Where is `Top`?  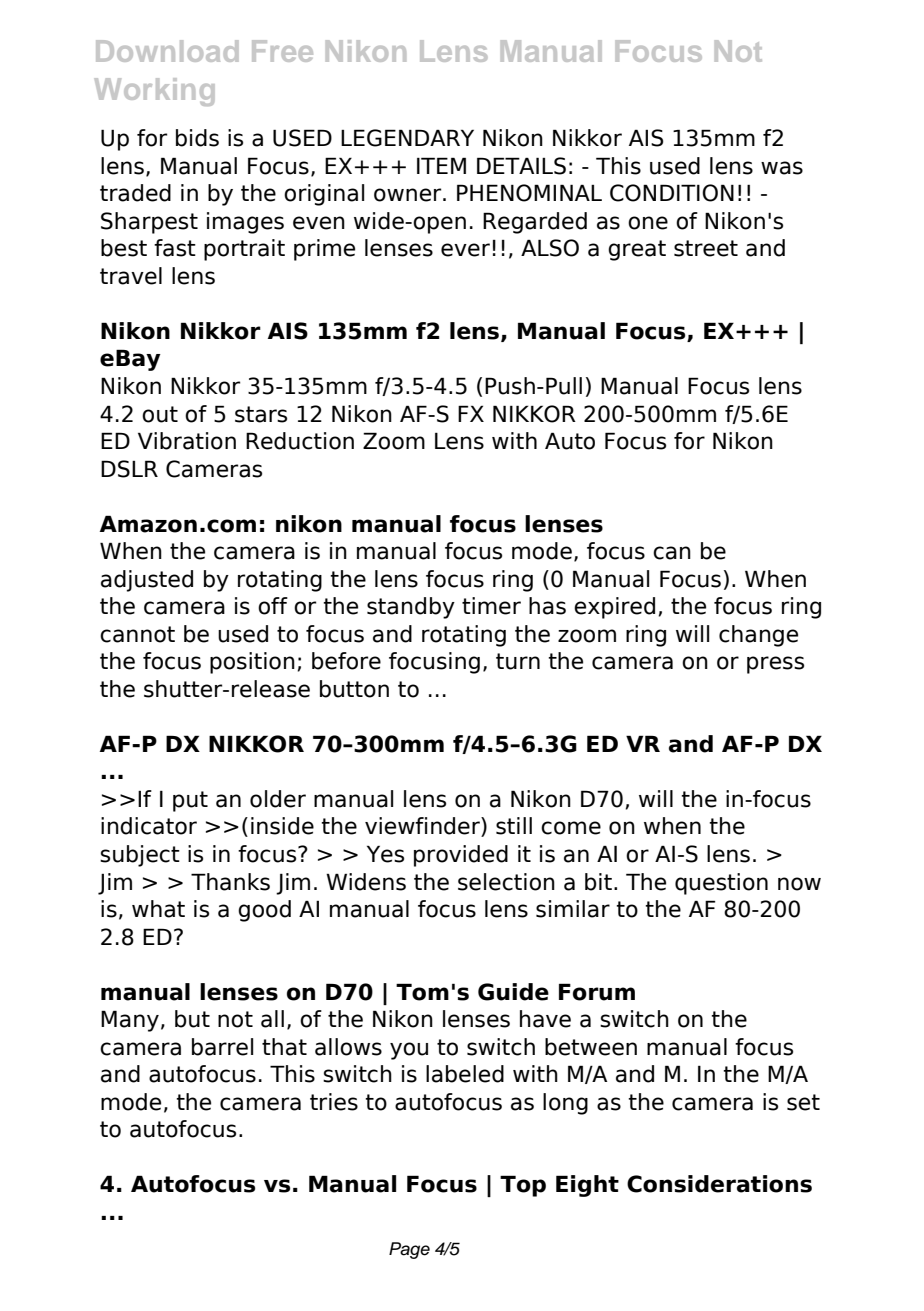
Top is located at coordinates (523, 1186).
